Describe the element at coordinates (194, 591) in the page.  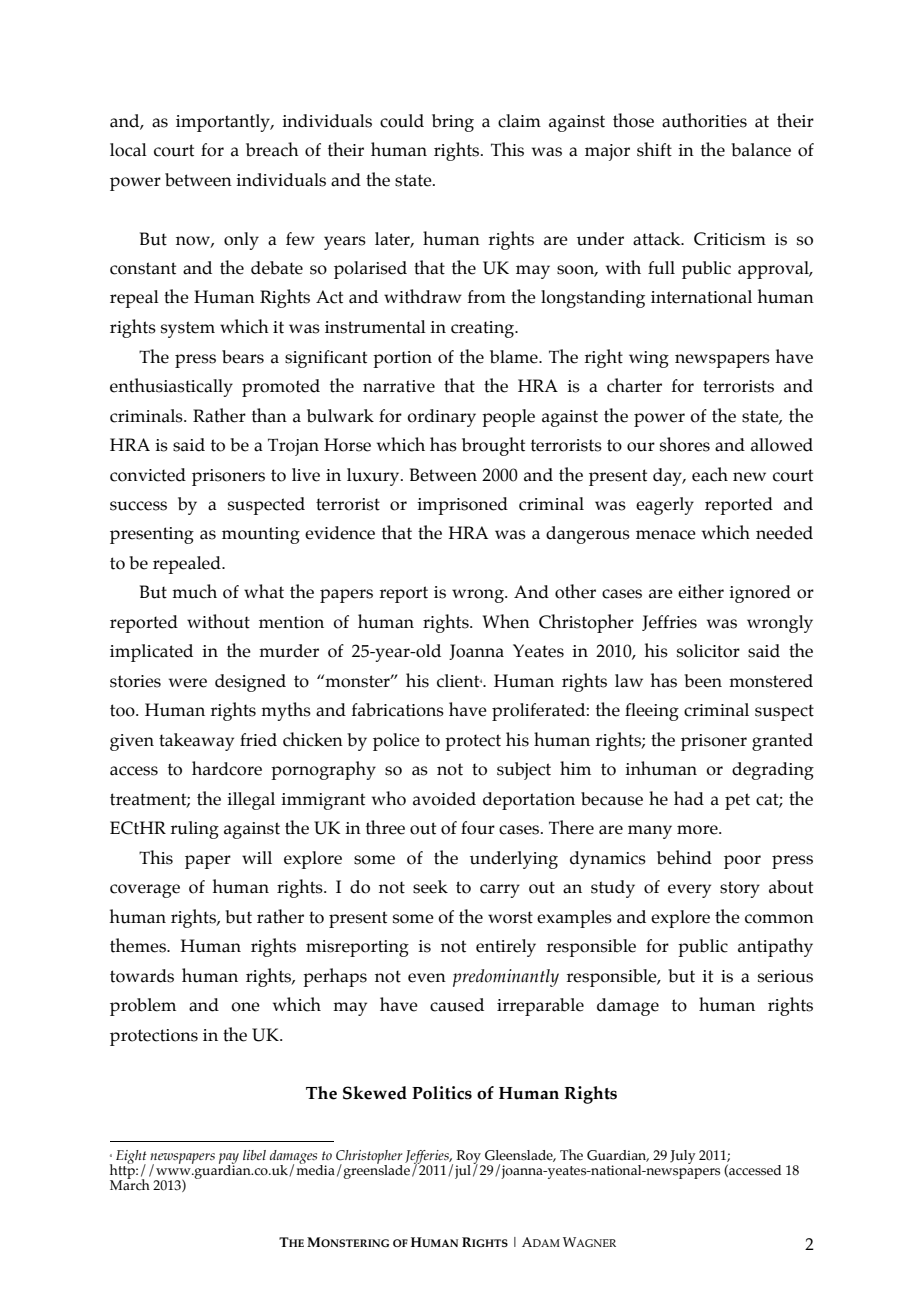
I see `much` at that location.
